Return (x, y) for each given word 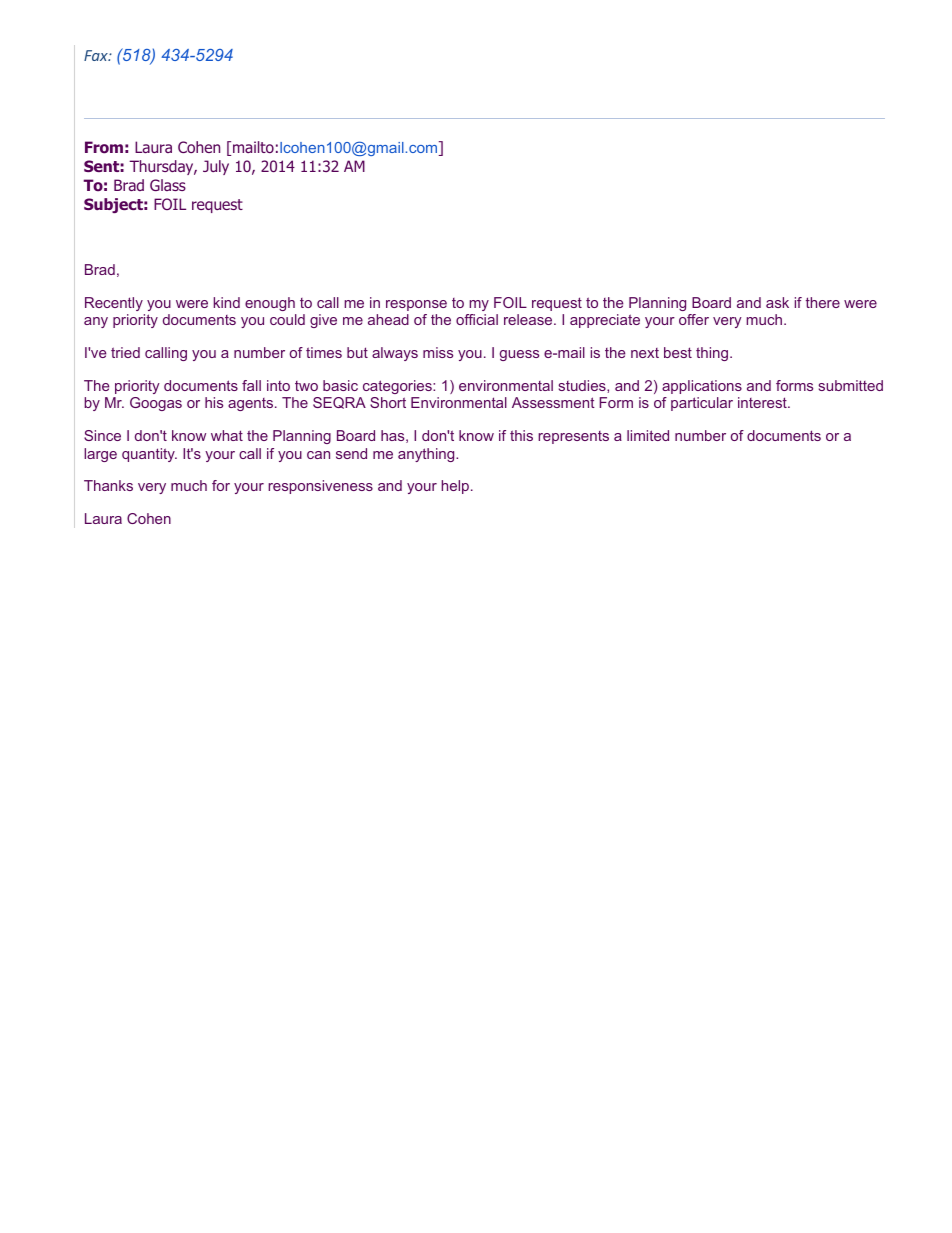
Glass (168, 185)
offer (694, 319)
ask (777, 302)
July (216, 167)
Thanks (108, 485)
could (287, 319)
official (477, 319)
